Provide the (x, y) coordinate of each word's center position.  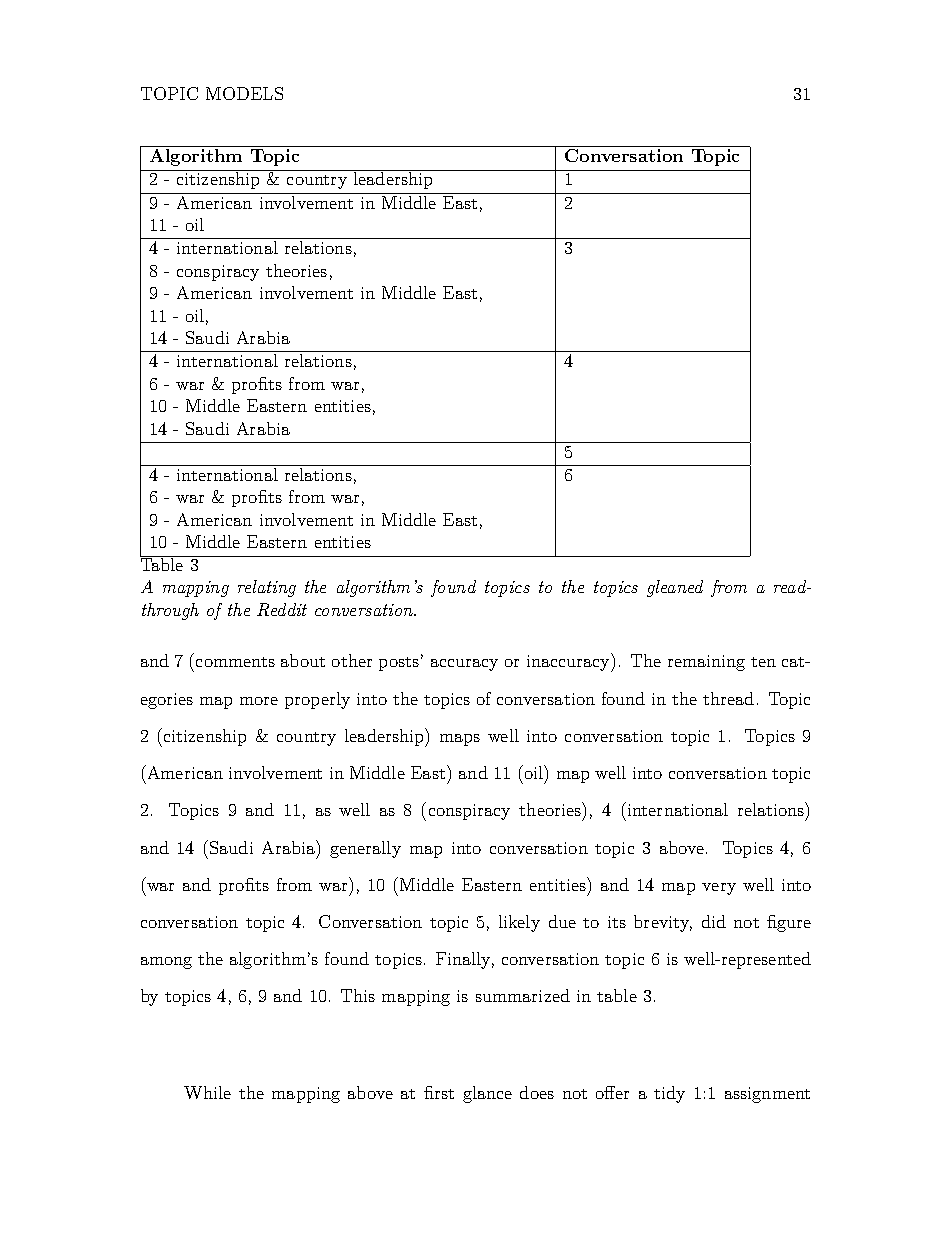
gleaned (675, 588)
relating (267, 588)
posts (399, 664)
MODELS (244, 93)
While (207, 1092)
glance (487, 1094)
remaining (706, 663)
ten (763, 662)
